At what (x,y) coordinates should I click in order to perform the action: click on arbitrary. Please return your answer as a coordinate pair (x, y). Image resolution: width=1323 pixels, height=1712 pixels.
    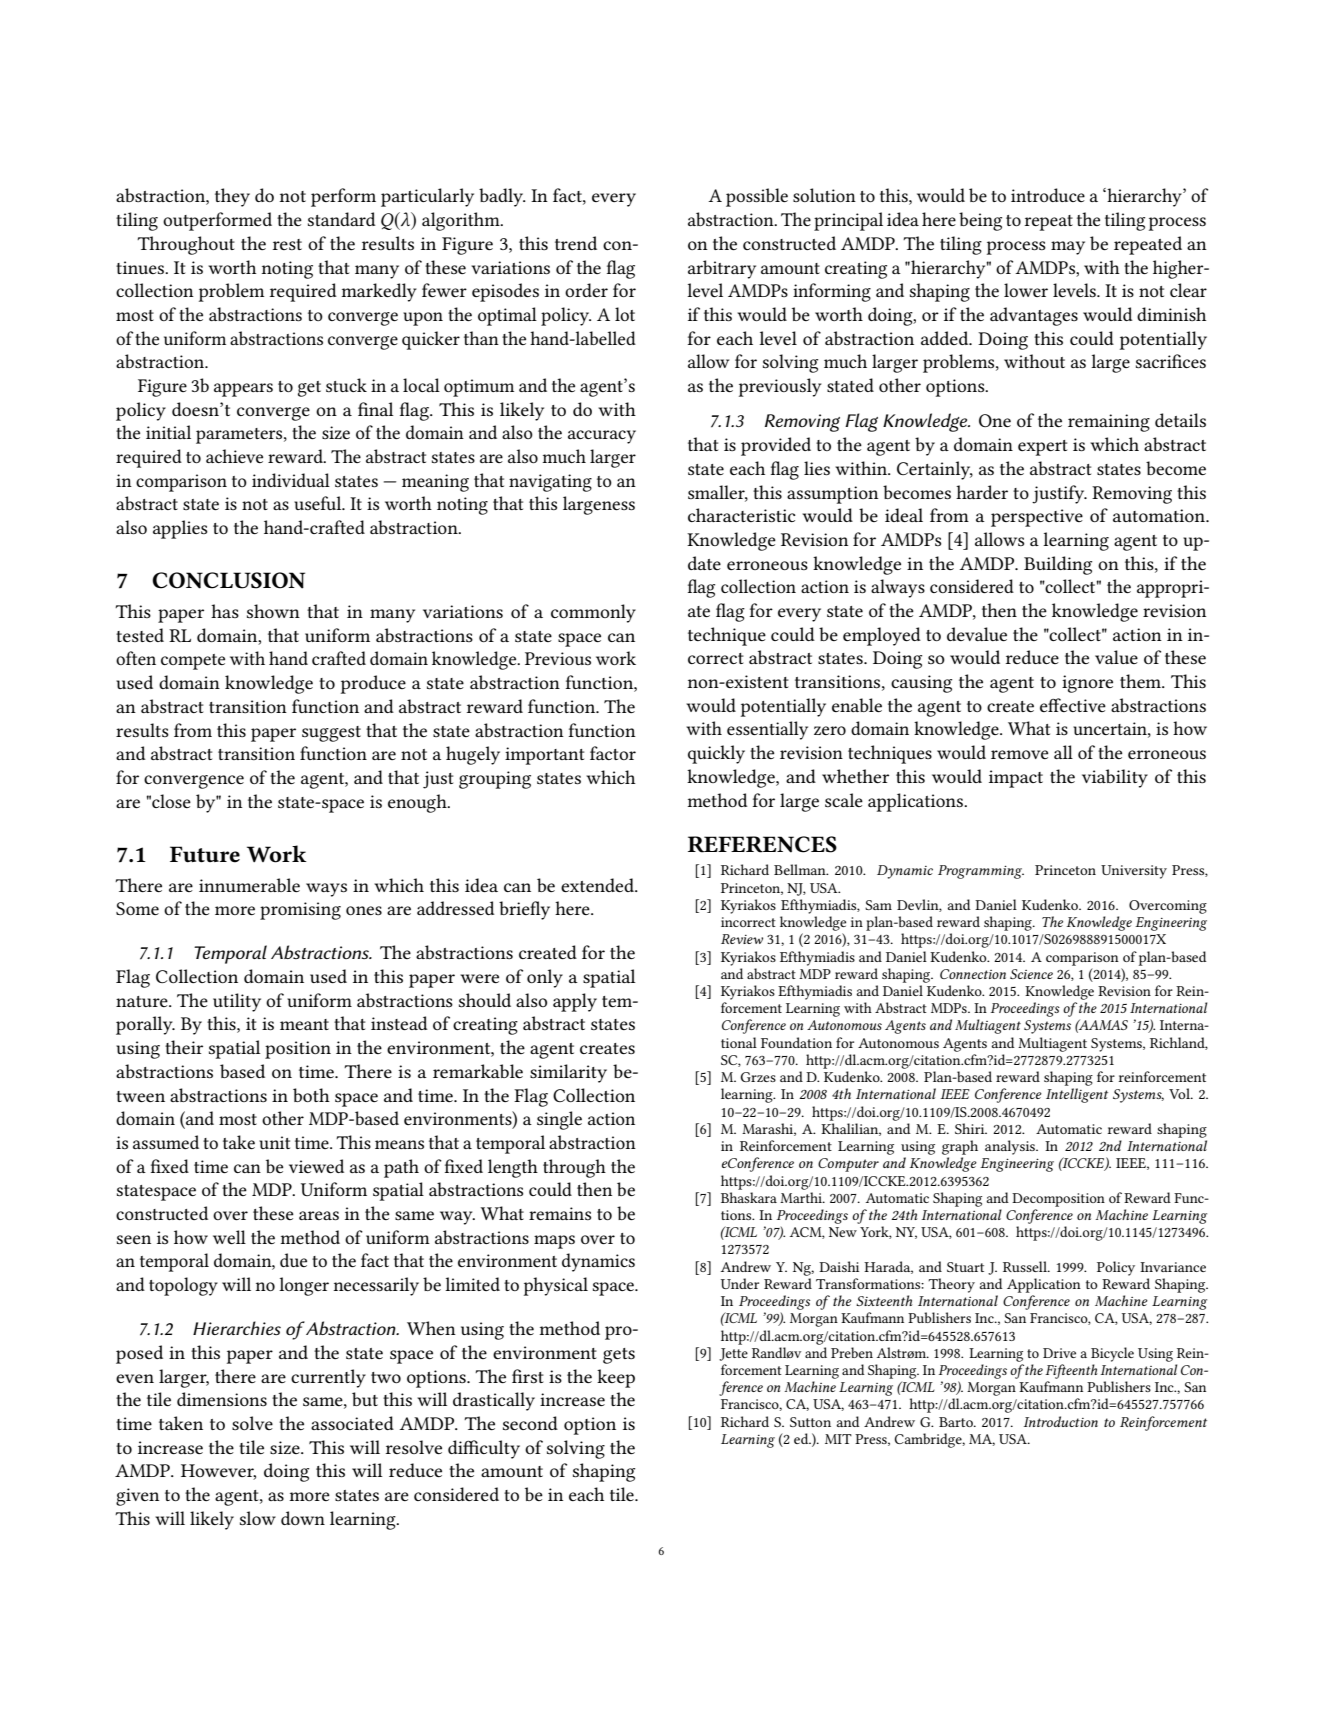
    Looking at the image, I should click on (722, 269).
